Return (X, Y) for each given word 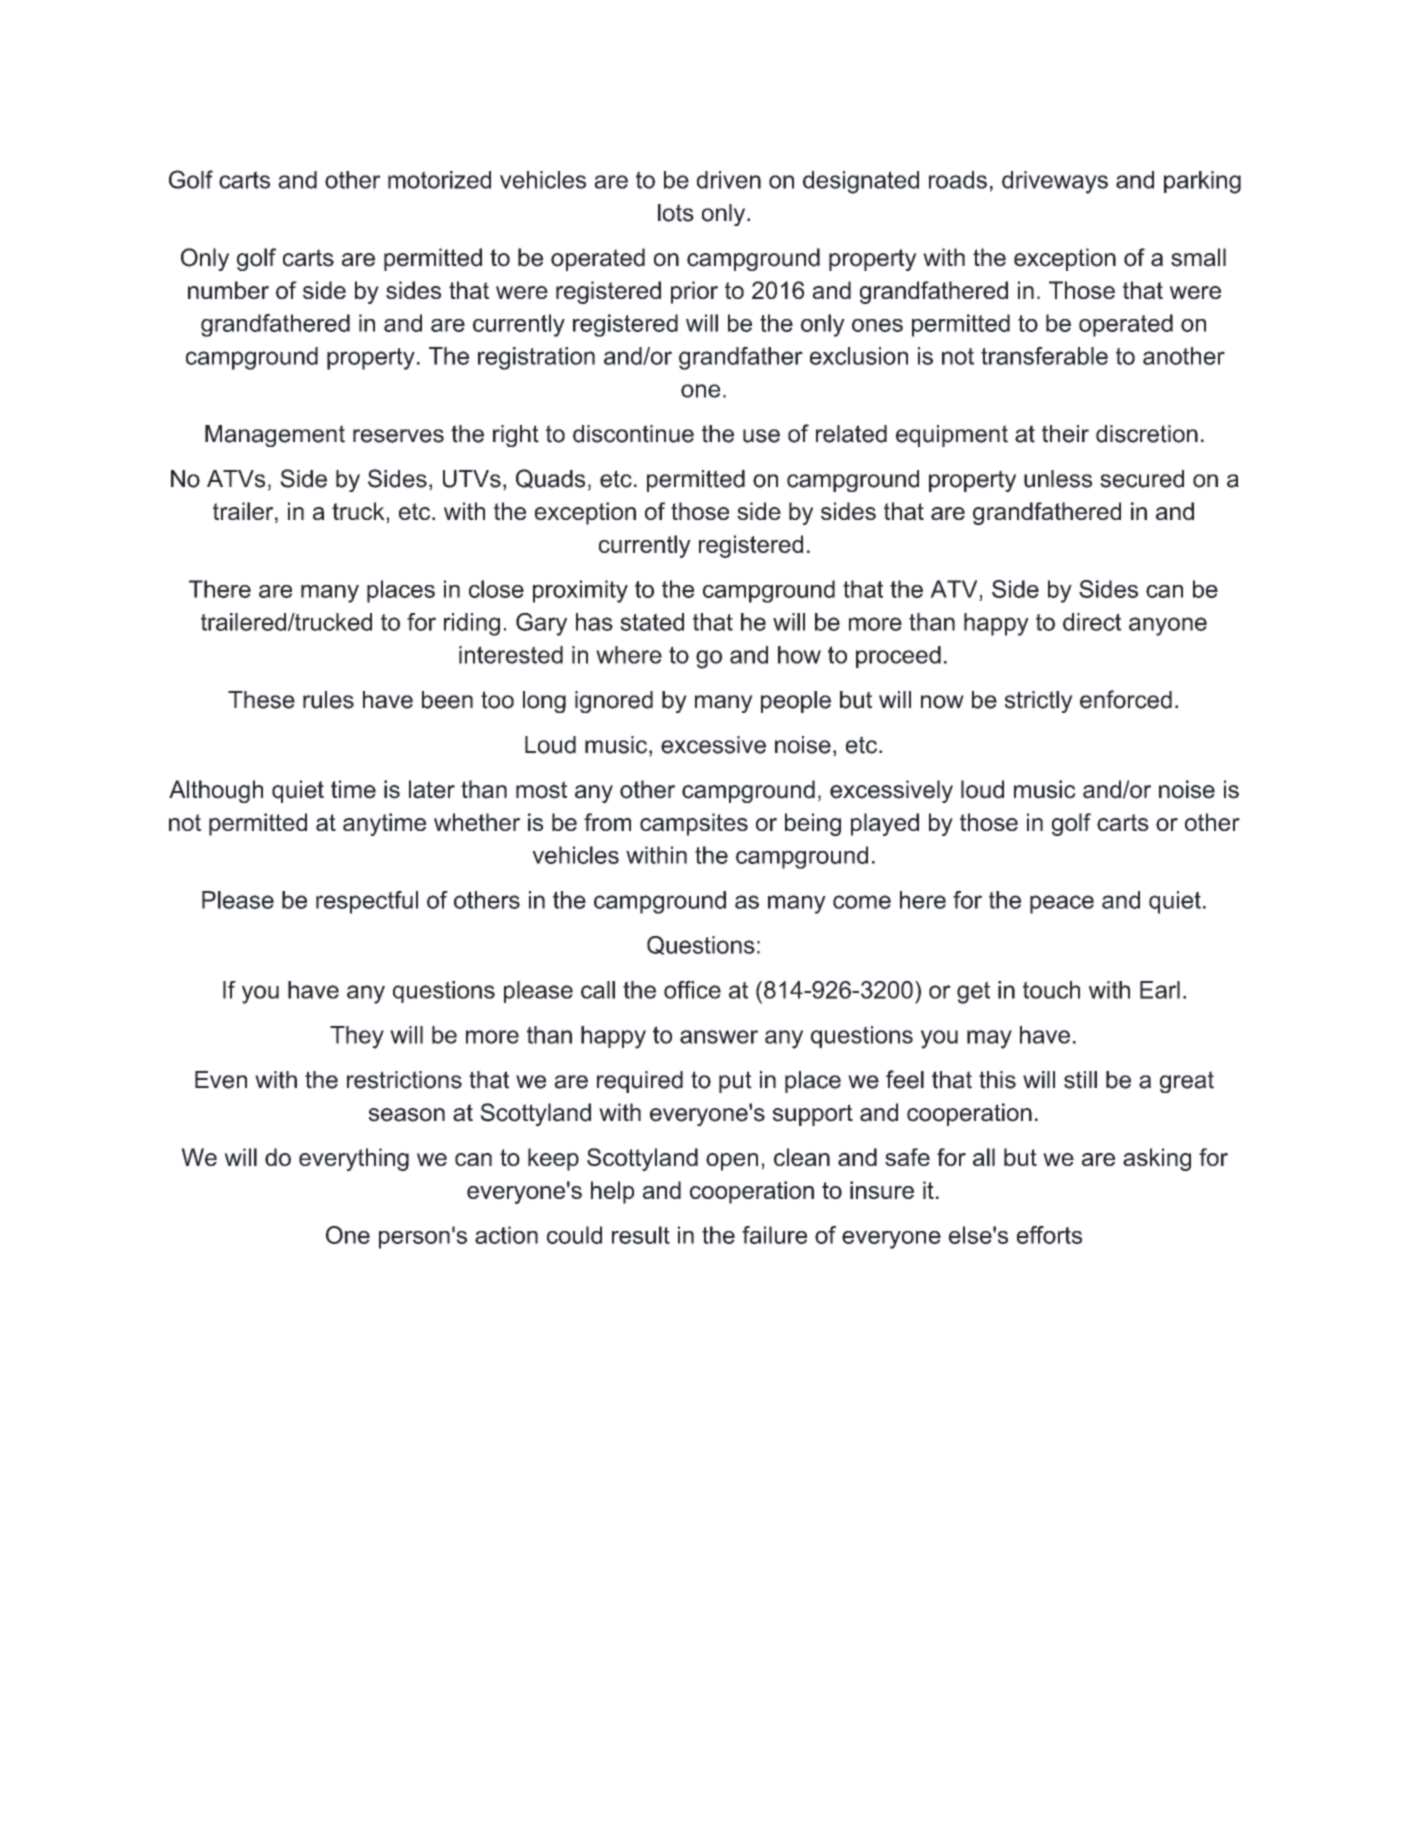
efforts (1049, 1235)
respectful (367, 902)
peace (1062, 904)
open (732, 1162)
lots (676, 213)
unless (1058, 479)
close (496, 589)
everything (354, 1159)
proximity (580, 591)
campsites (694, 824)
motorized (439, 180)
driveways (1055, 182)
